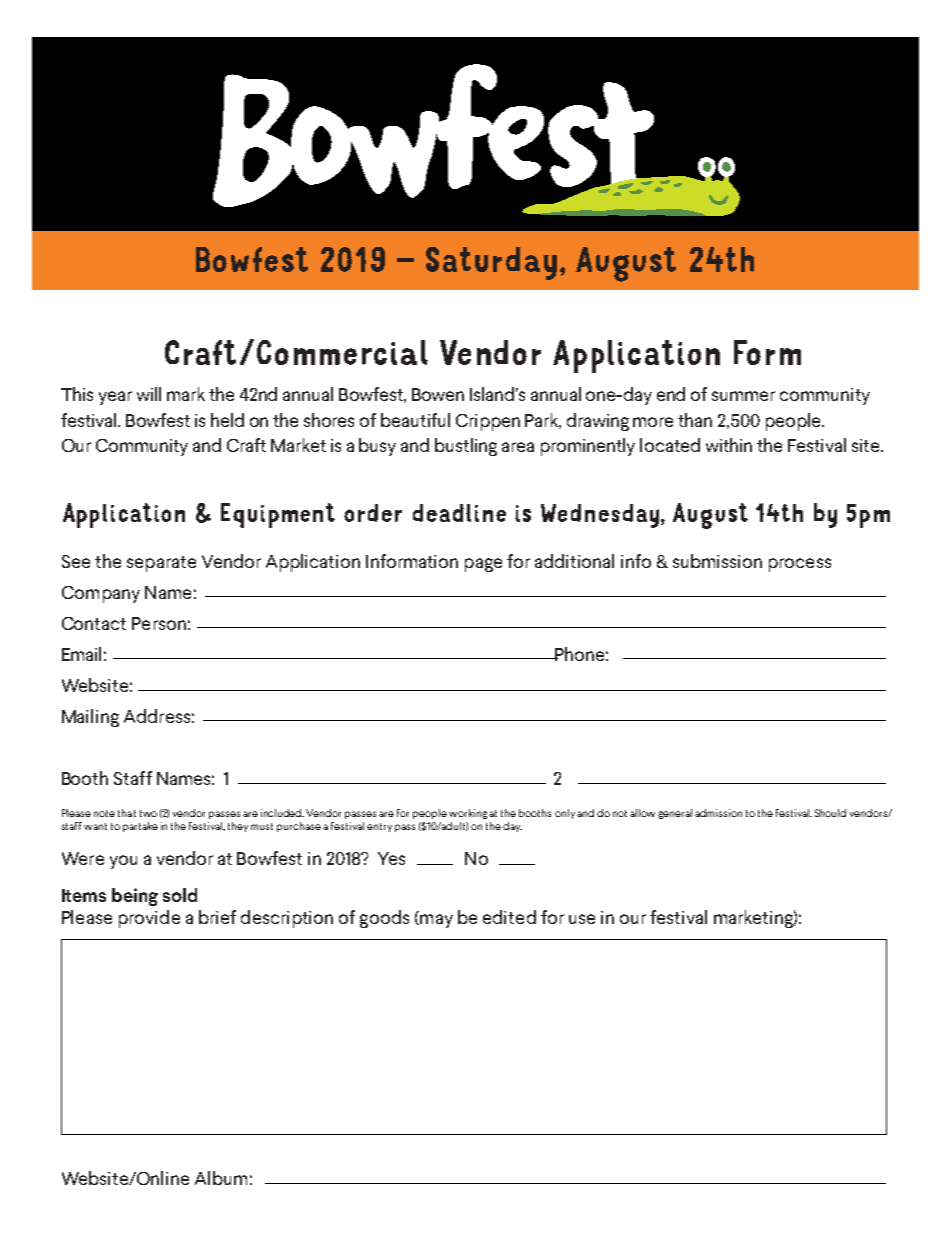 The width and height of the document is (952, 1233). I want to click on summer, so click(743, 396).
